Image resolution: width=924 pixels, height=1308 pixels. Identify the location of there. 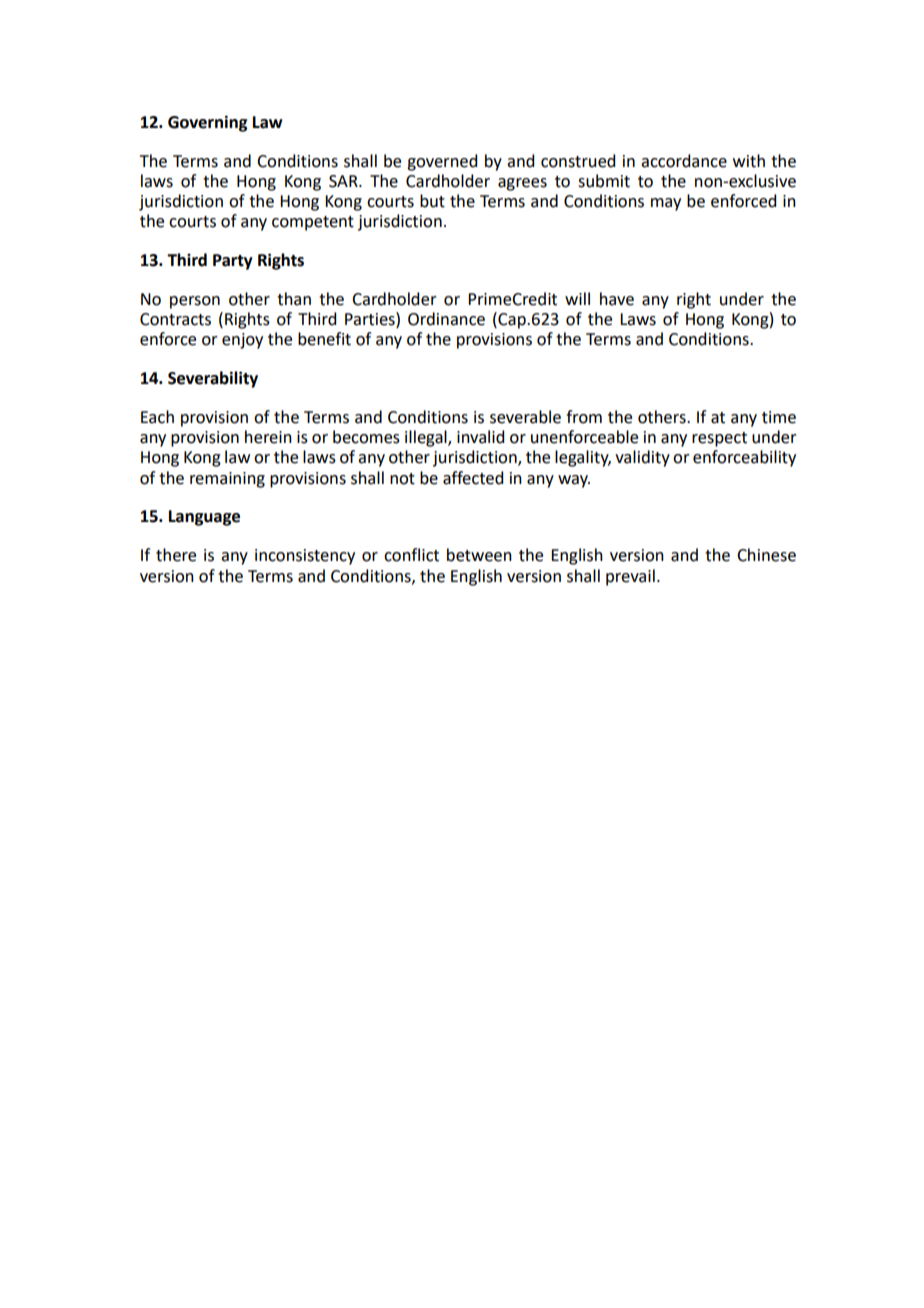
(176, 555).
